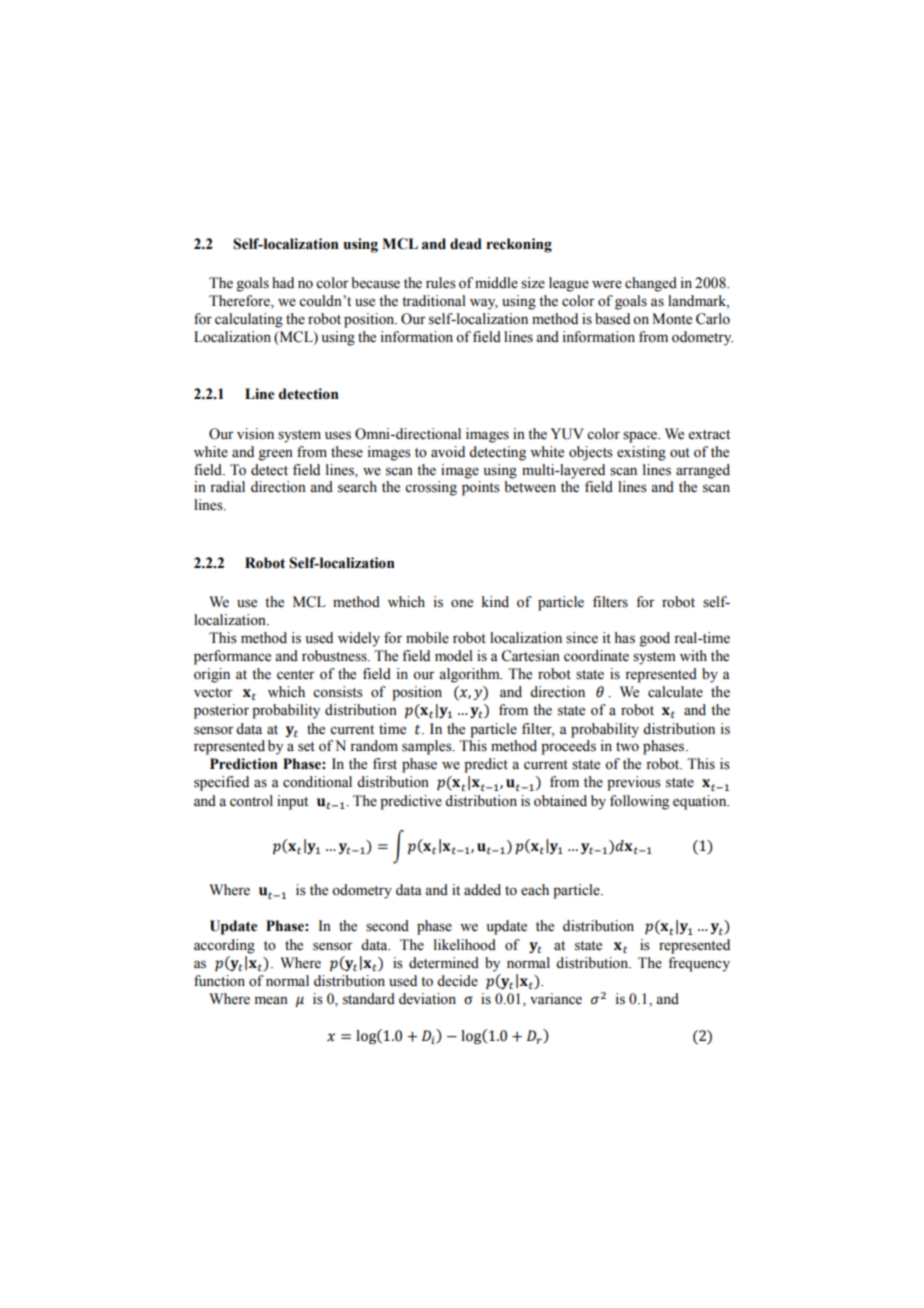  What do you see at coordinates (306, 747) in the screenshot?
I see `set` at bounding box center [306, 747].
